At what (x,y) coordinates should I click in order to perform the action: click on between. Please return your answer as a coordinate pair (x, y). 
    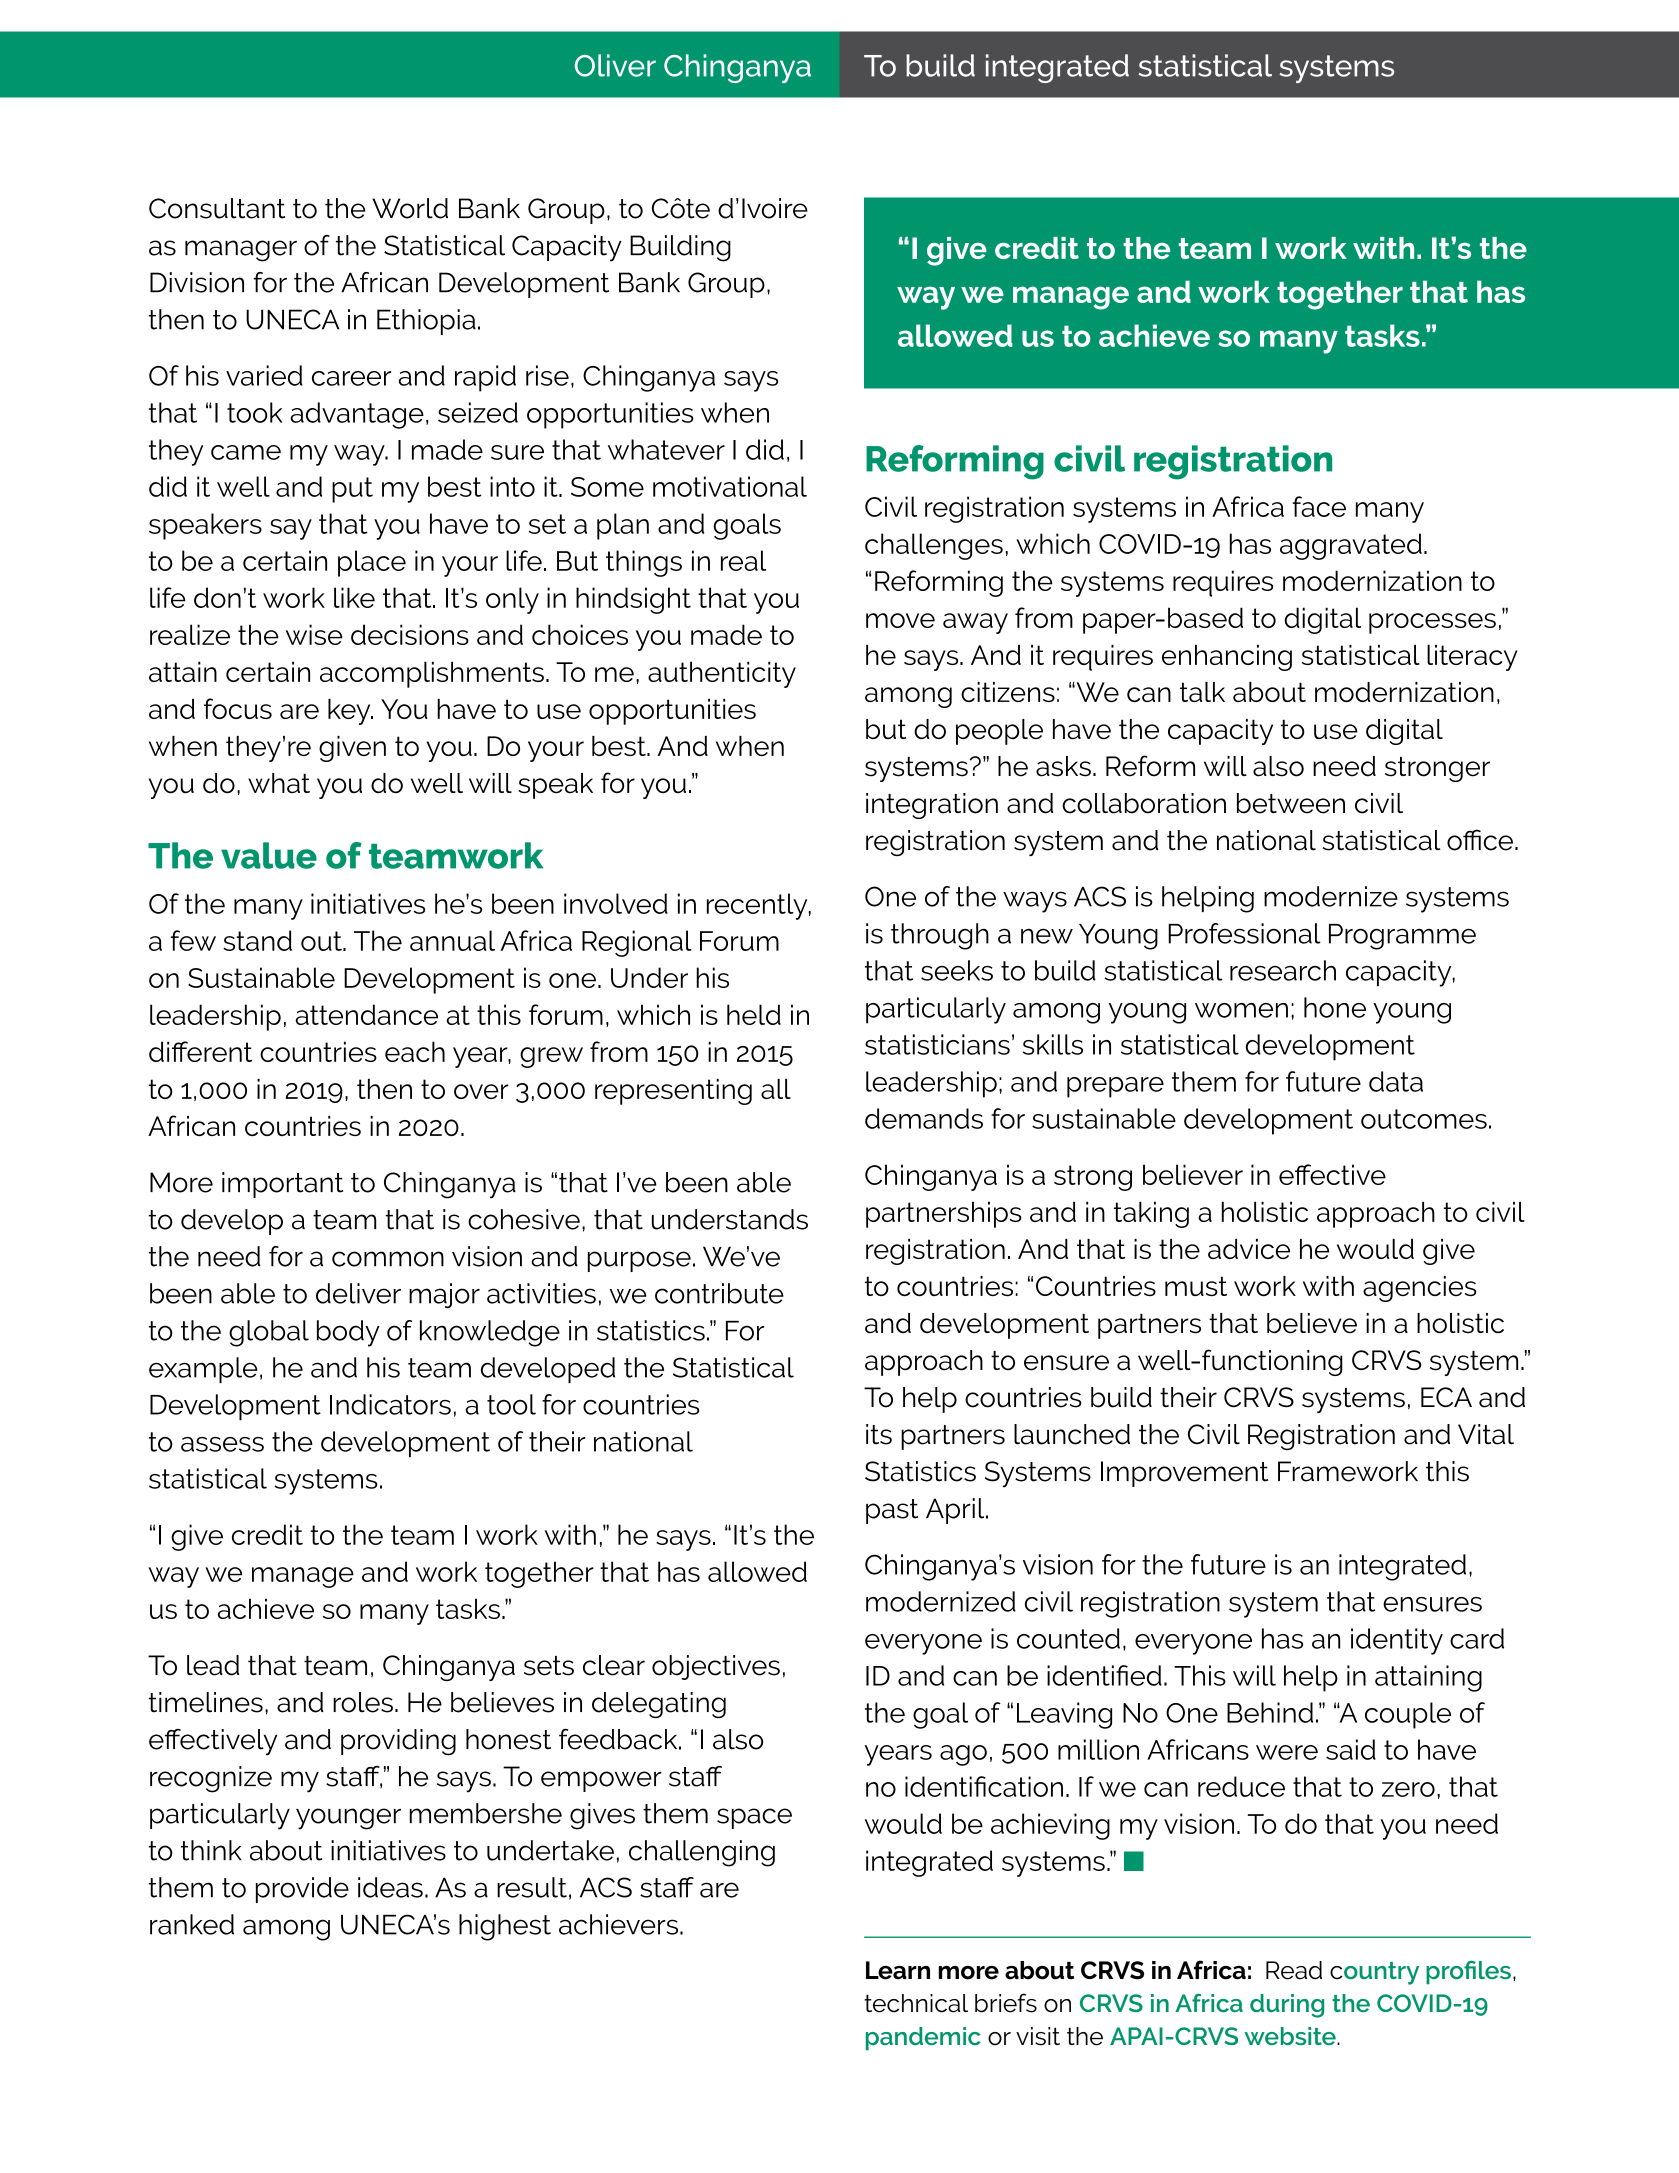
    Looking at the image, I should click on (1291, 803).
